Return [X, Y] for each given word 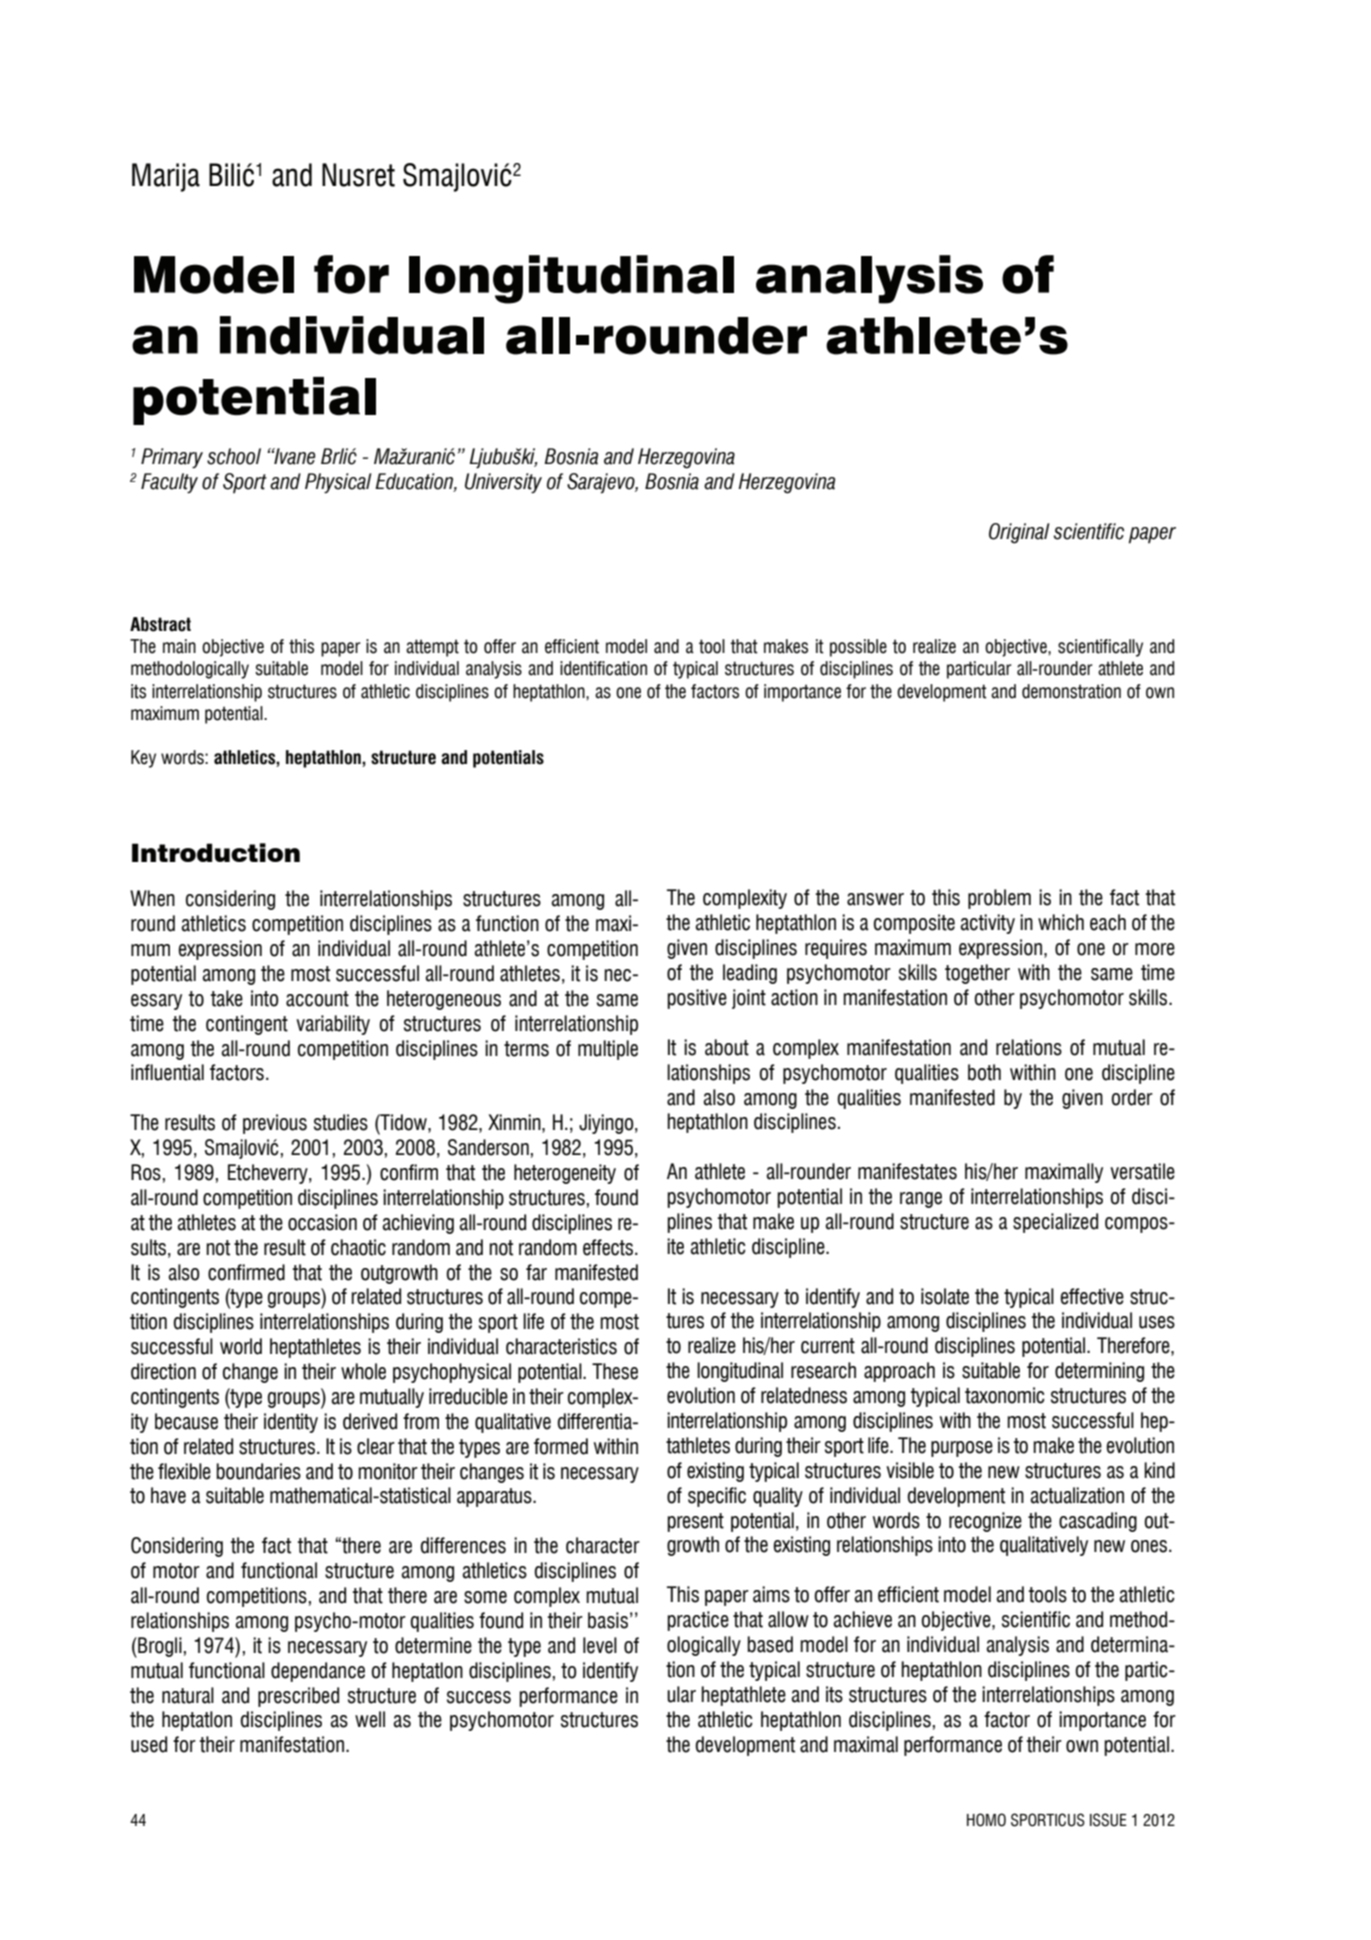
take [226, 998]
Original [1019, 533]
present [695, 1522]
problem [999, 899]
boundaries [258, 1471]
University [503, 483]
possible [858, 648]
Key [143, 759]
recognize [985, 1522]
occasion [322, 1222]
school [234, 456]
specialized [1055, 1223]
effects [609, 1247]
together [977, 974]
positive [697, 999]
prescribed [298, 1697]
